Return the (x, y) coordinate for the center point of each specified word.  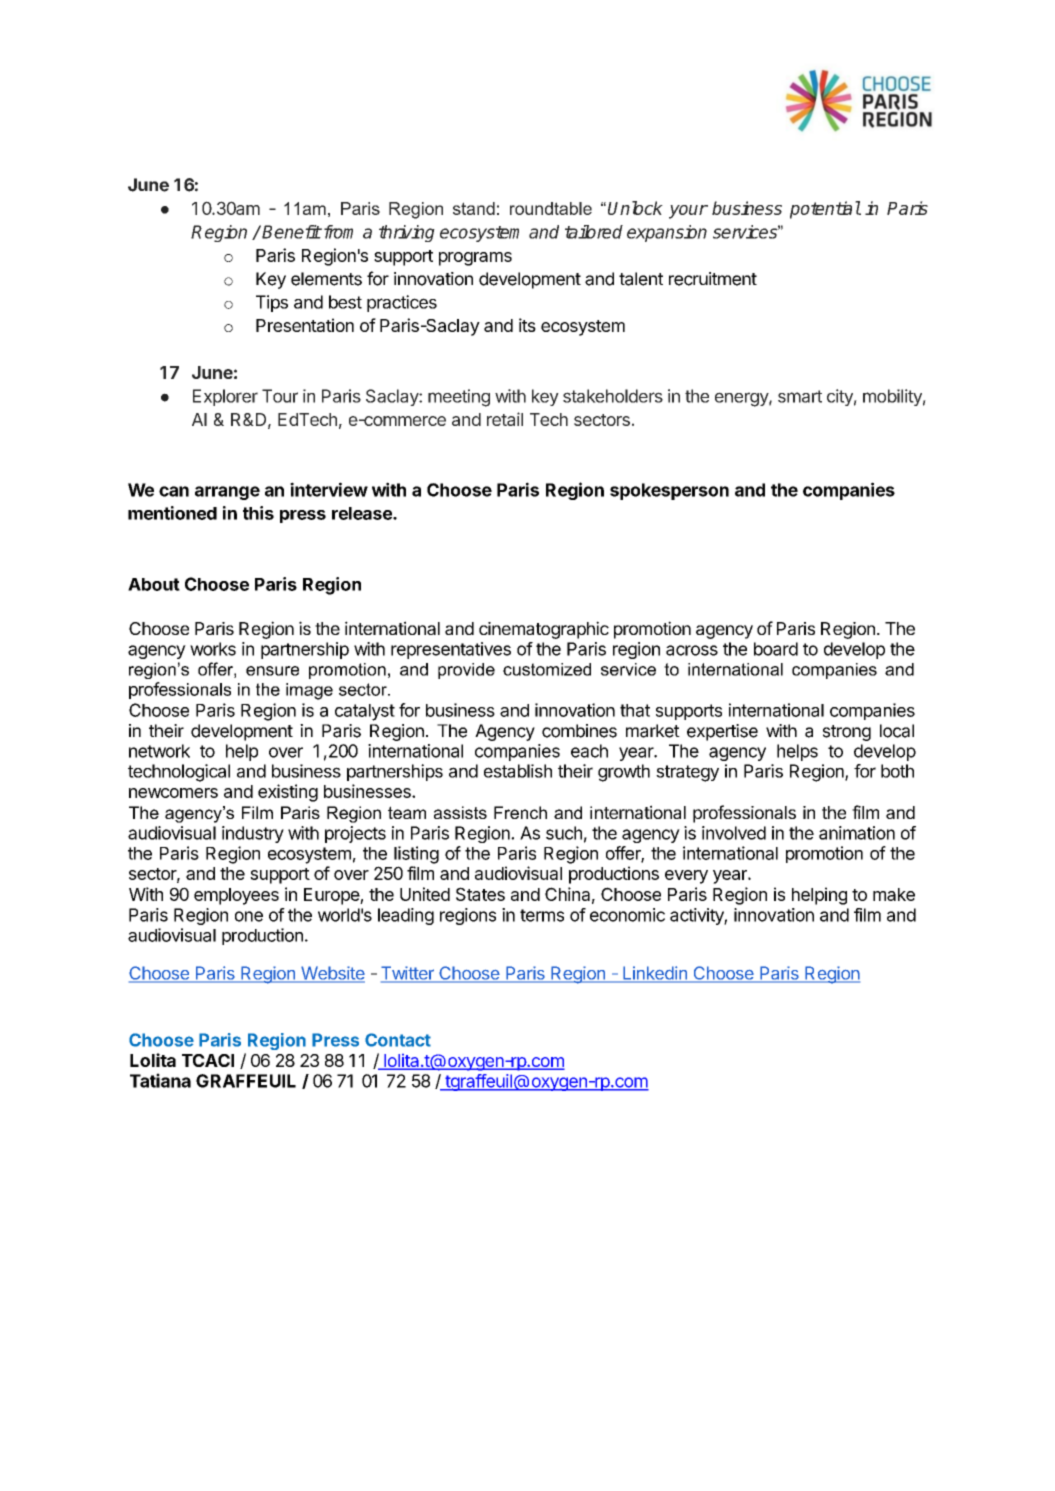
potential (825, 210)
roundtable (551, 208)
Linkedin (655, 974)
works (213, 649)
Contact (398, 1040)
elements (326, 279)
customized (547, 669)
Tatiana (160, 1080)
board (776, 649)
